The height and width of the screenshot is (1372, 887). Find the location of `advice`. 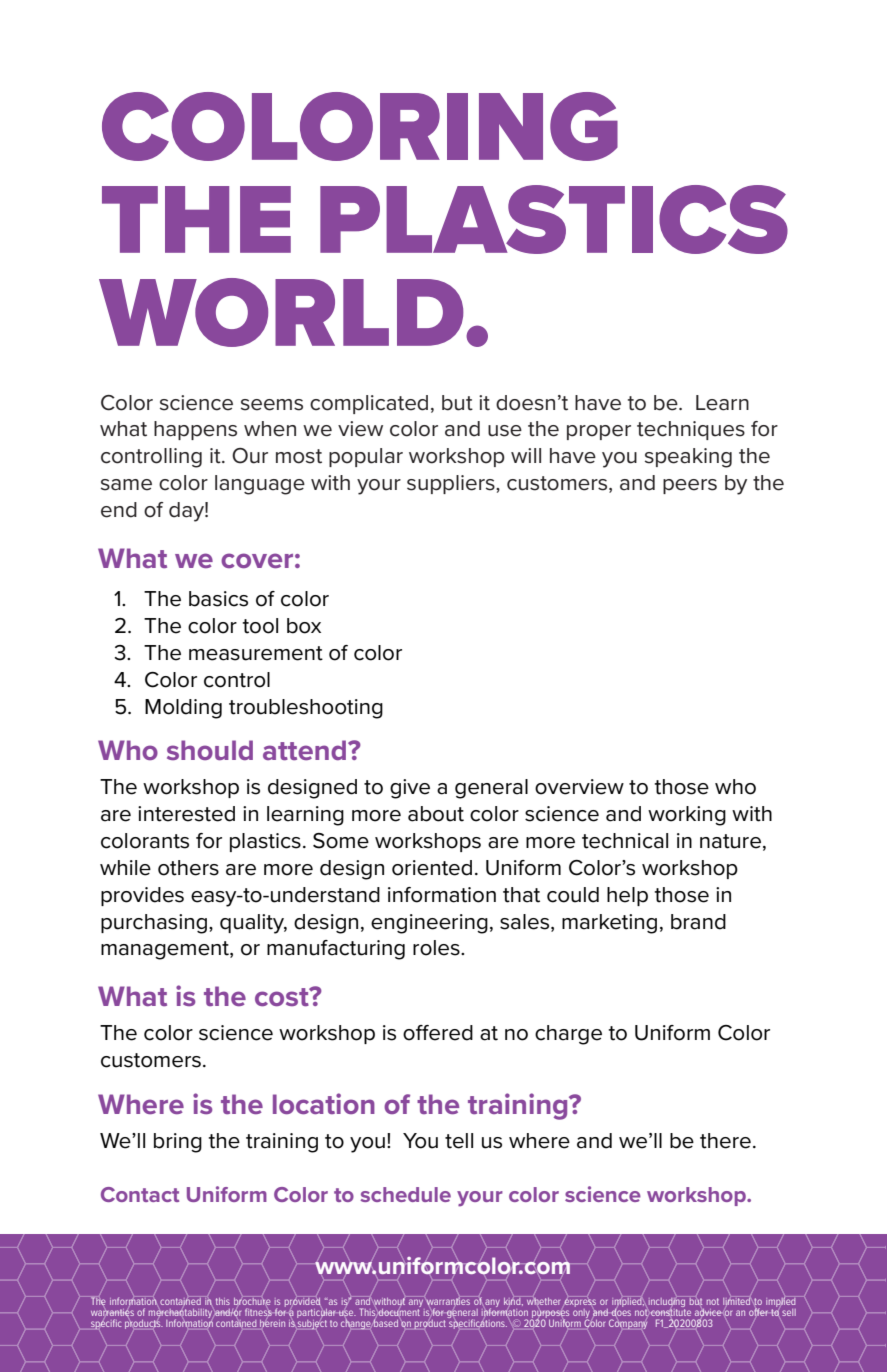

advice is located at coordinates (709, 1312).
